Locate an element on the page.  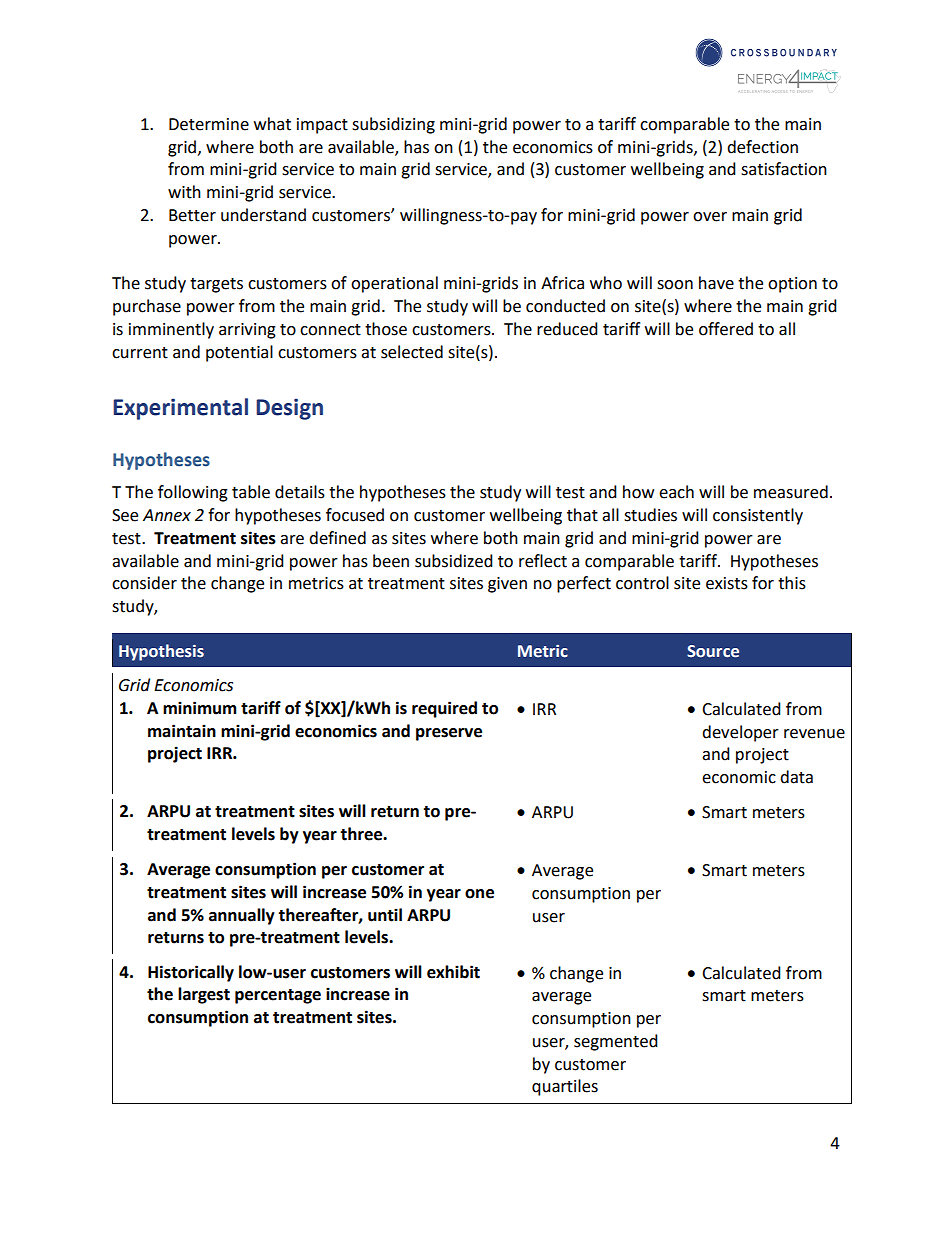
subsidizing is located at coordinates (393, 125).
